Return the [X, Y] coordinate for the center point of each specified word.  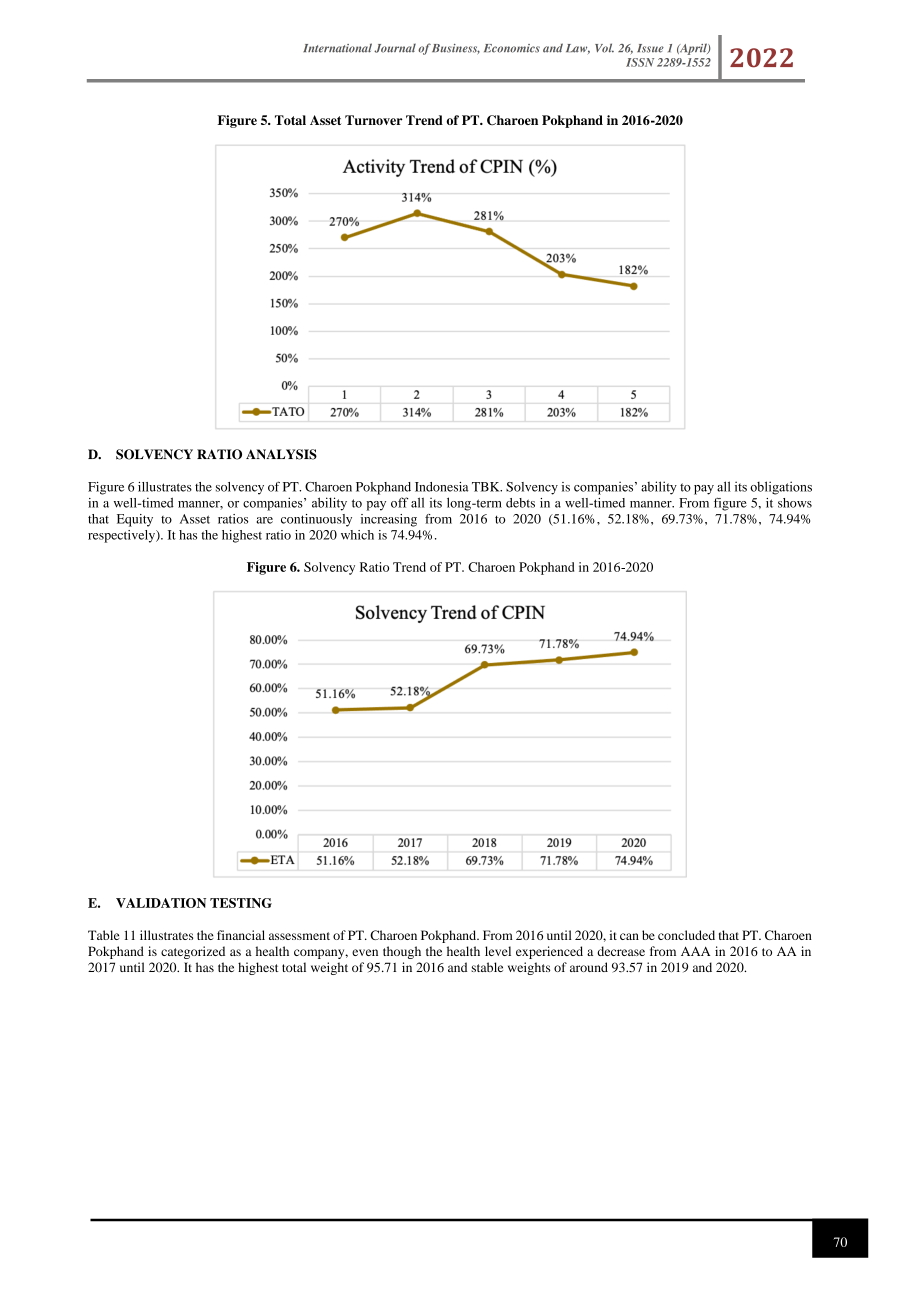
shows [795, 503]
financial [241, 935]
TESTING [241, 903]
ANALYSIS [281, 454]
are [264, 520]
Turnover [374, 120]
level [498, 951]
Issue [650, 48]
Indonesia [442, 487]
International [337, 48]
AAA [695, 951]
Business [456, 49]
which [357, 535]
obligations [781, 488]
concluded [686, 935]
